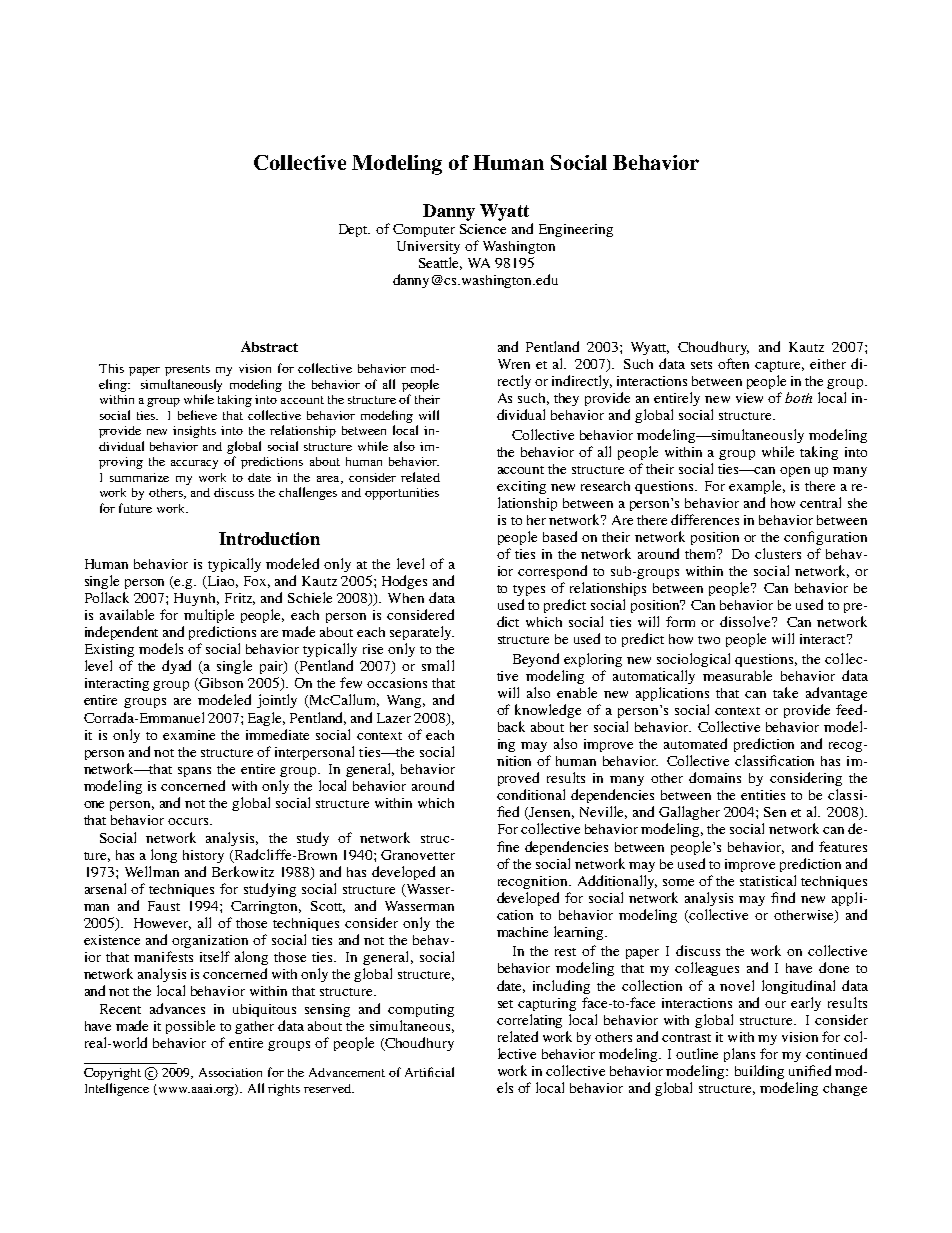  I want to click on Seattle, so click(440, 263).
